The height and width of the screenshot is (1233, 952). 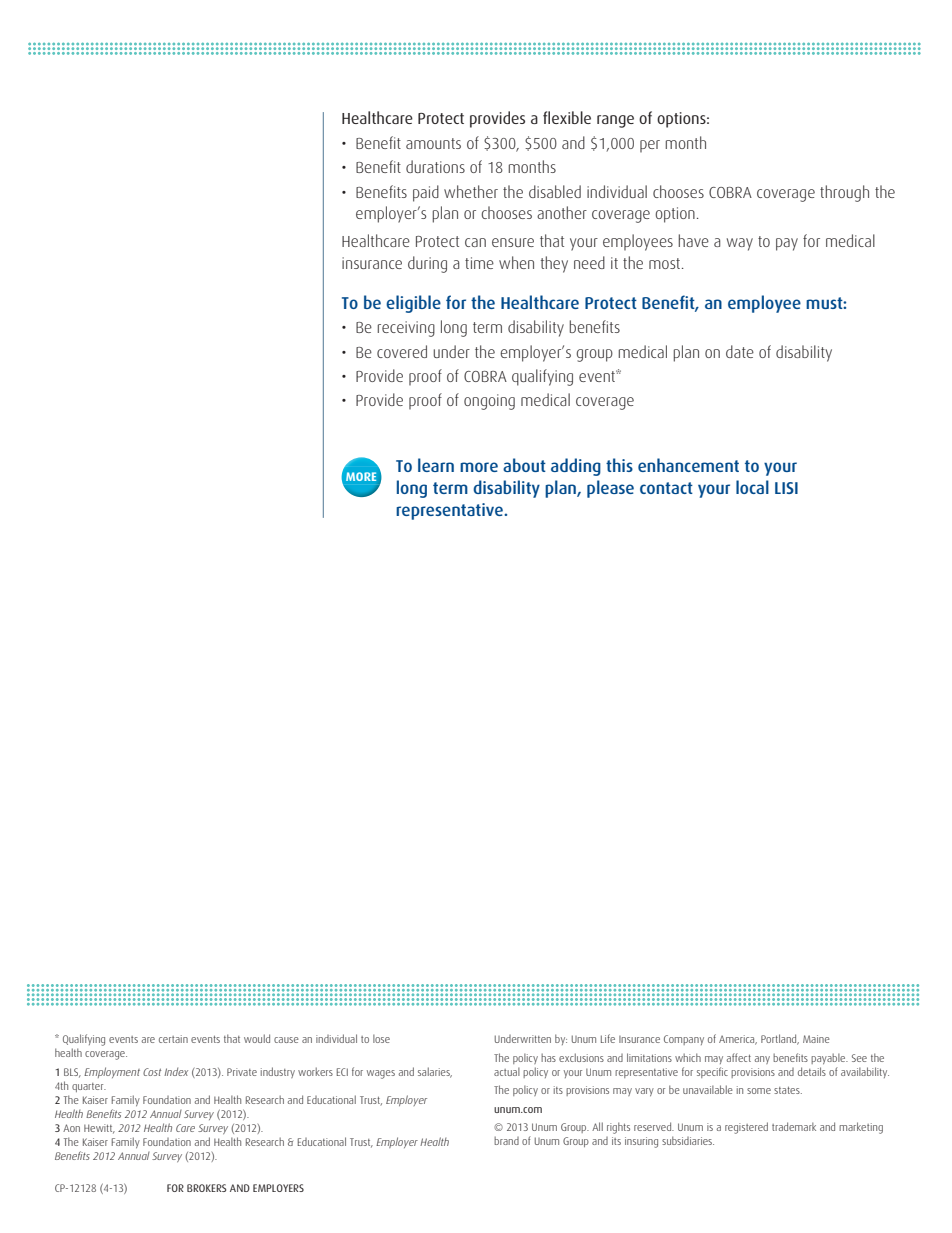 What do you see at coordinates (524, 465) in the screenshot?
I see `about` at bounding box center [524, 465].
